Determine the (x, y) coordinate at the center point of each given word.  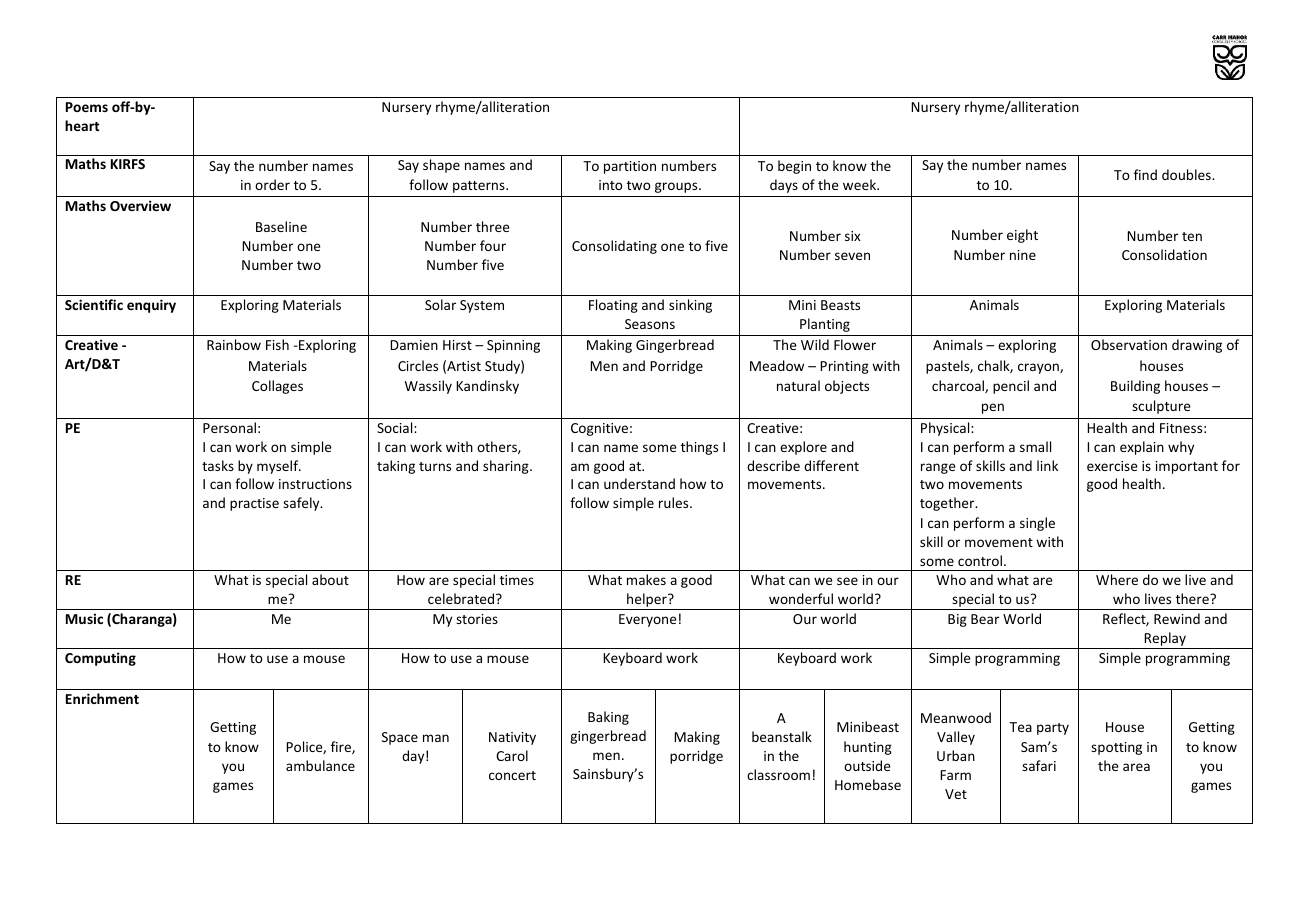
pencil (1011, 387)
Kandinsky (487, 387)
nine (1023, 255)
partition (630, 167)
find (1145, 174)
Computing (100, 659)
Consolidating (614, 247)
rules (675, 502)
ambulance (320, 765)
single (1037, 524)
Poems (87, 107)
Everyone (648, 620)
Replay (1165, 640)
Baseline (281, 226)
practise (254, 504)
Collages (277, 387)
